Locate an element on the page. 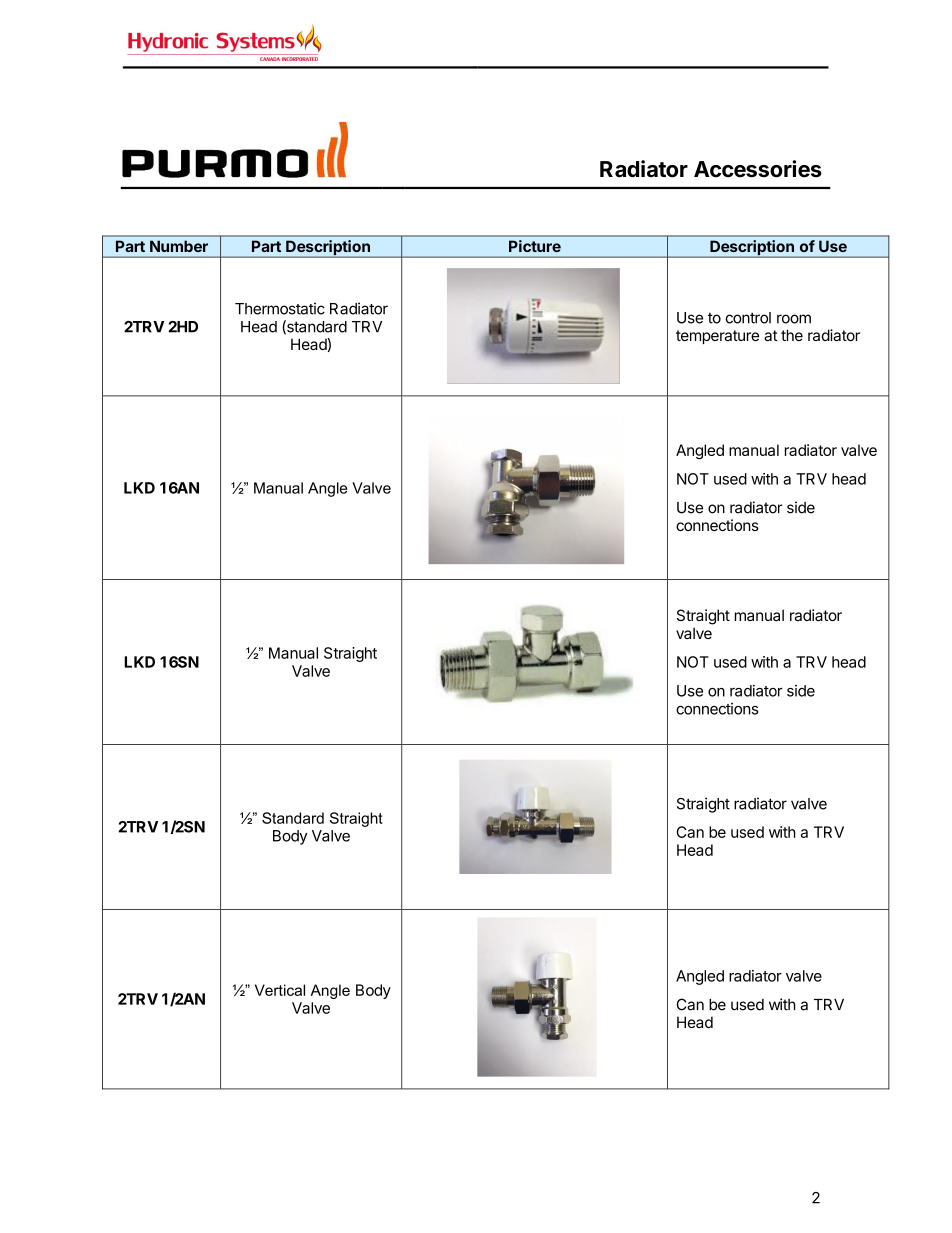 This document has height=1233, width=952. Number is located at coordinates (179, 246).
